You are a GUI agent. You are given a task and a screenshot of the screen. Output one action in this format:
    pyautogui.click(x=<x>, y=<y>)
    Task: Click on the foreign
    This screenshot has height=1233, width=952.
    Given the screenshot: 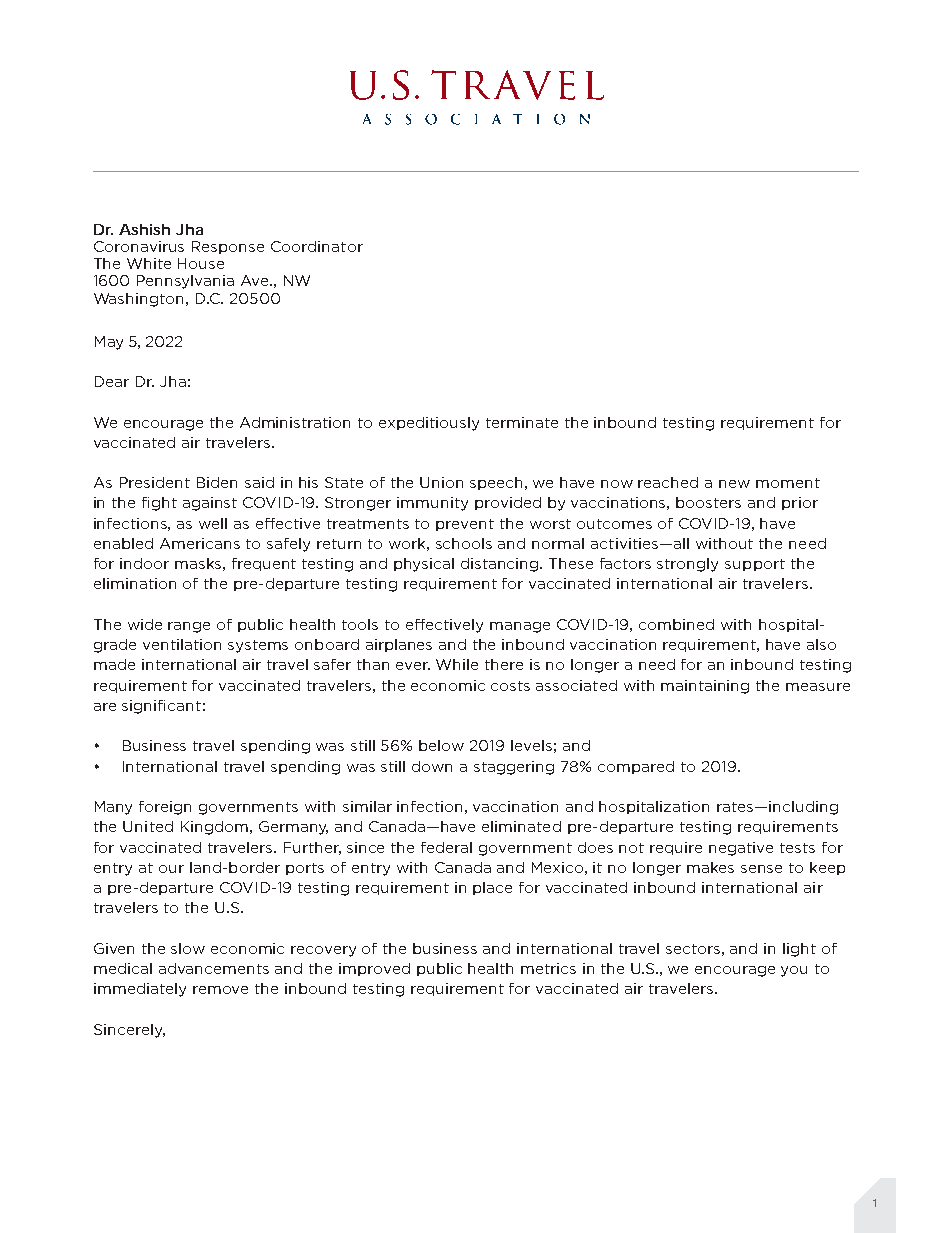 What is the action you would take?
    pyautogui.click(x=165, y=808)
